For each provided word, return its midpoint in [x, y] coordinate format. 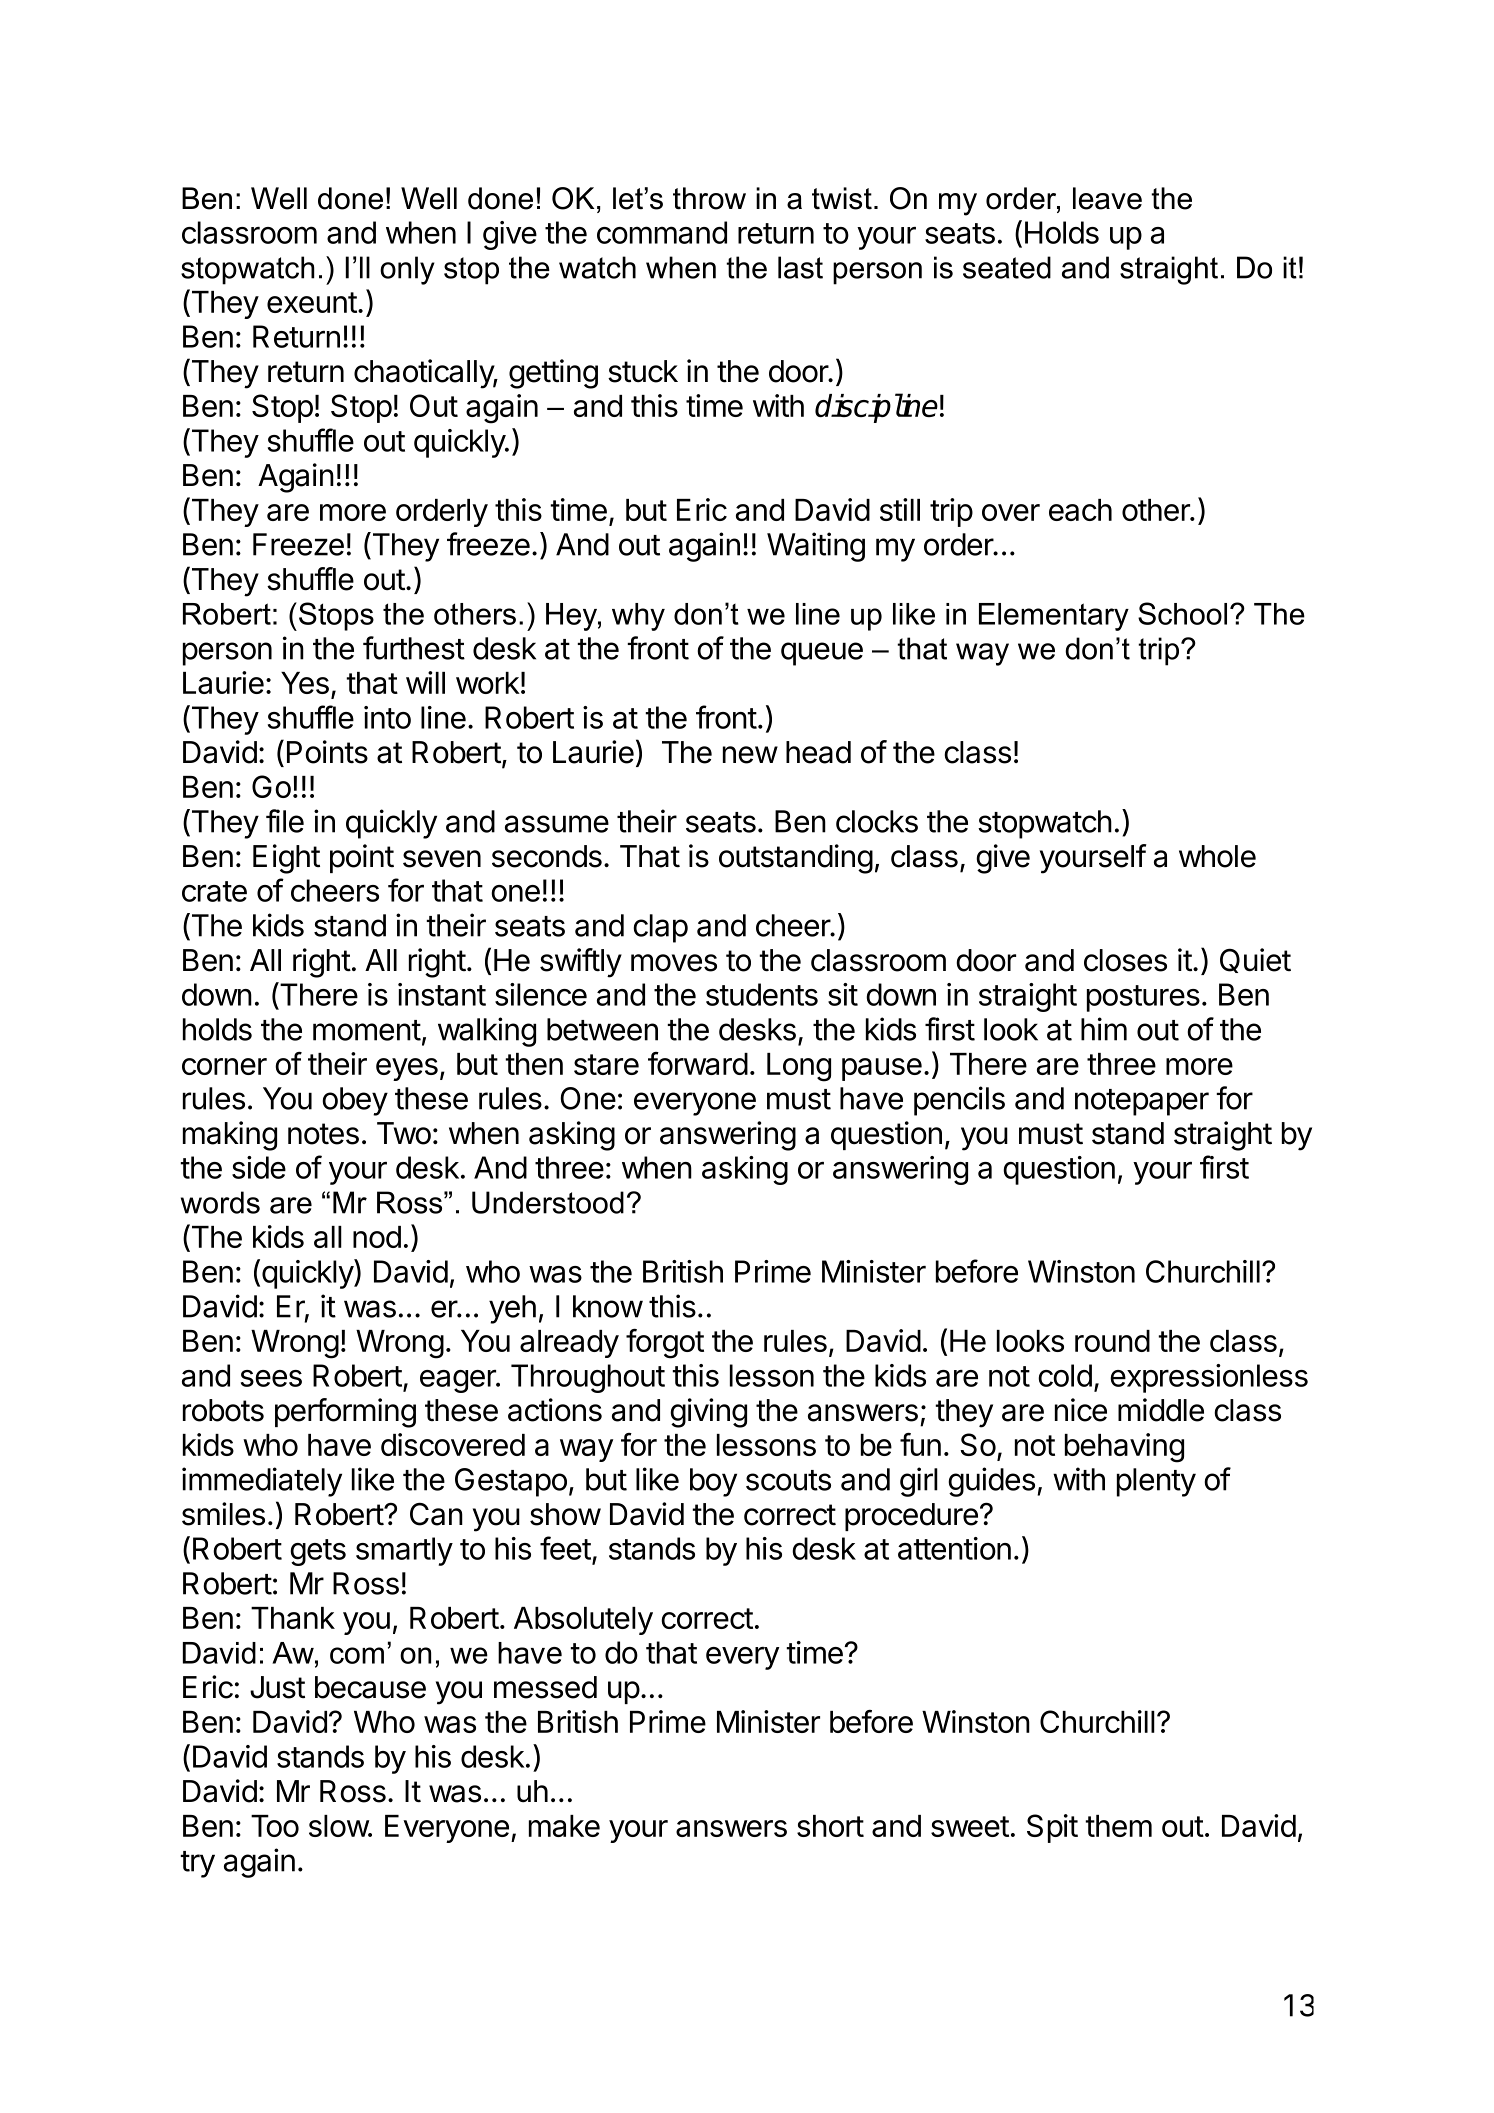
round [1112, 1341]
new [750, 755]
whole [1217, 856]
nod [377, 1237]
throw [709, 198]
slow [339, 1826]
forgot [665, 1344]
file [285, 821]
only [407, 270]
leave [1107, 198]
